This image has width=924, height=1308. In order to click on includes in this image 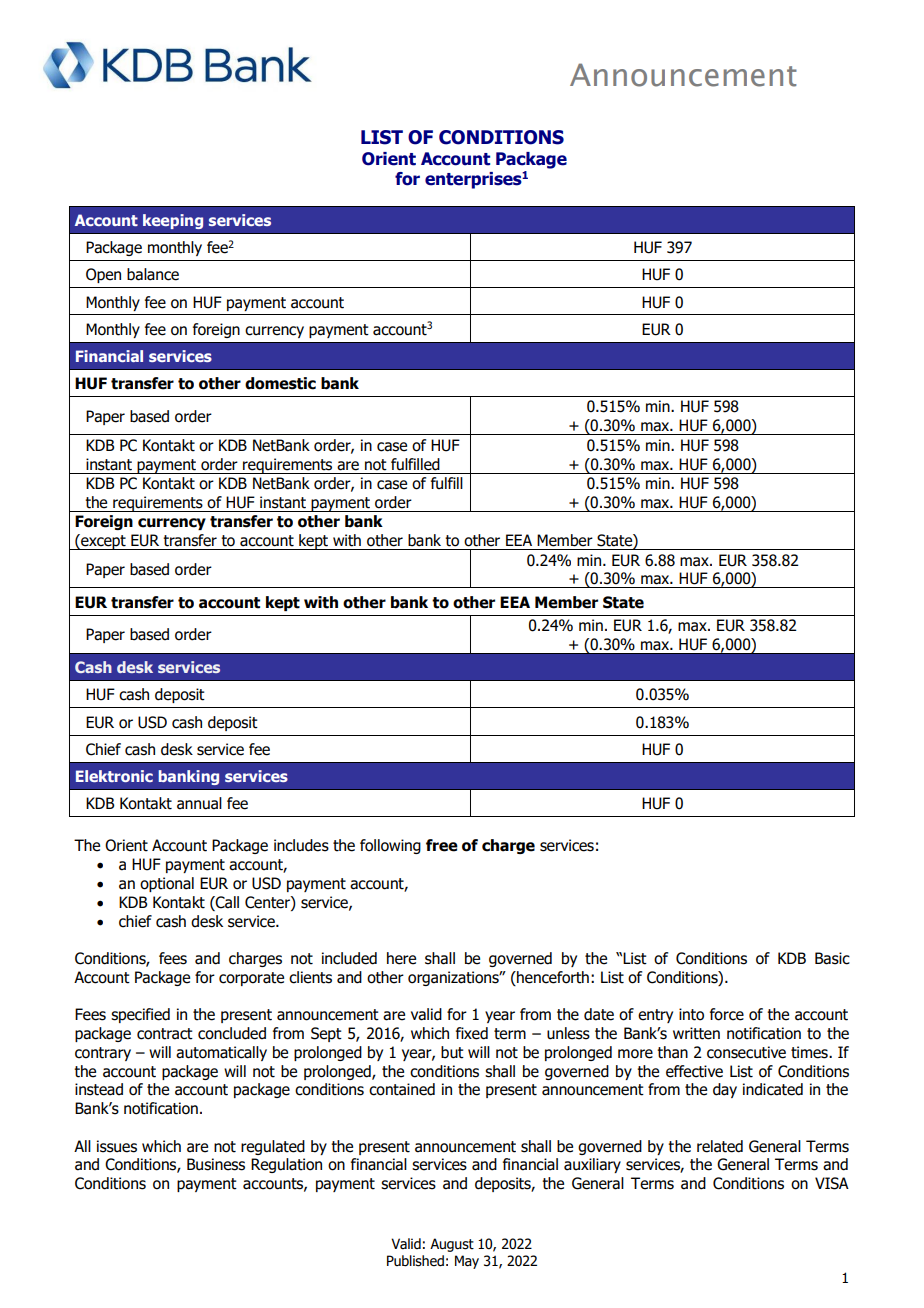, I will do `click(301, 845)`.
